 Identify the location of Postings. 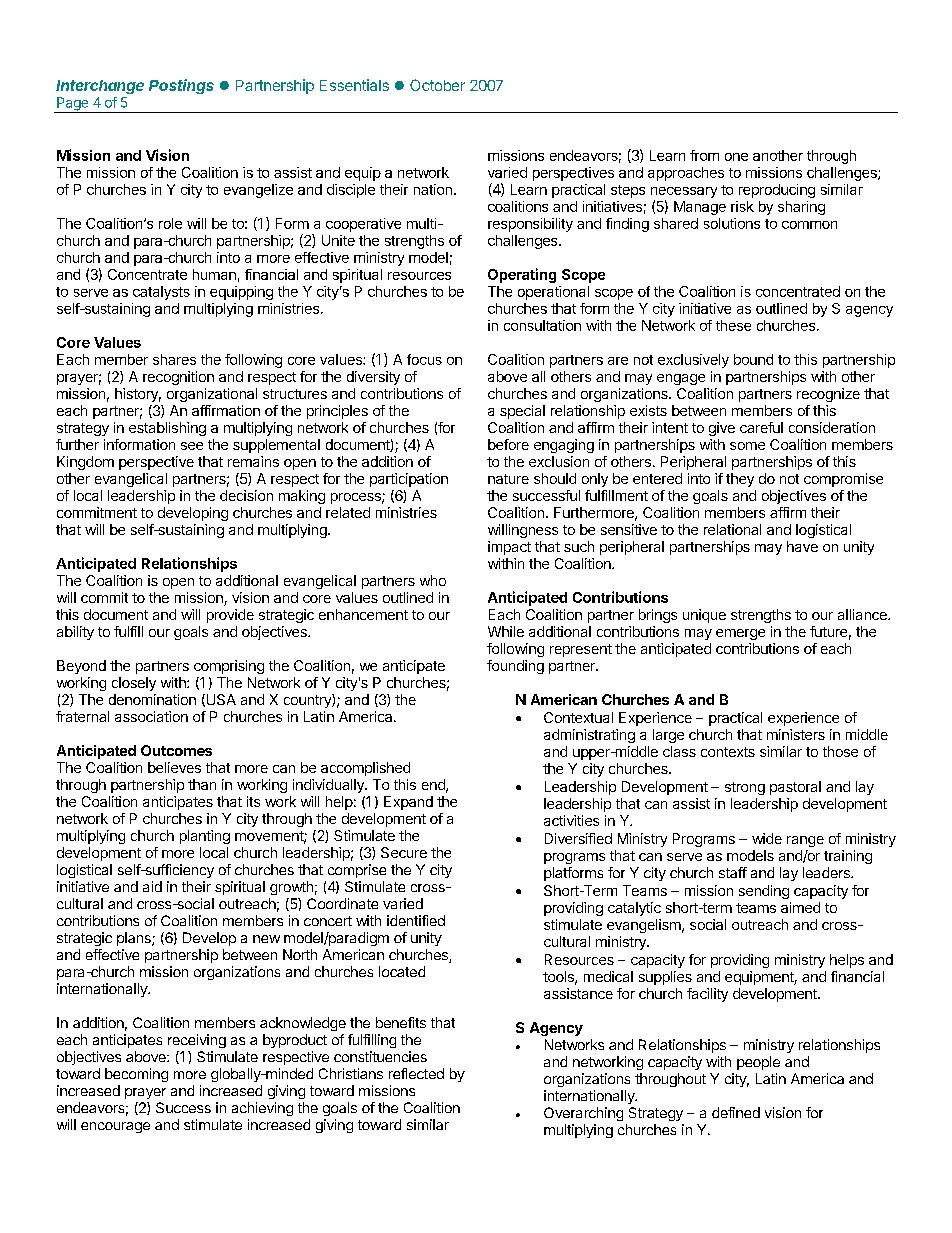
(181, 86).
